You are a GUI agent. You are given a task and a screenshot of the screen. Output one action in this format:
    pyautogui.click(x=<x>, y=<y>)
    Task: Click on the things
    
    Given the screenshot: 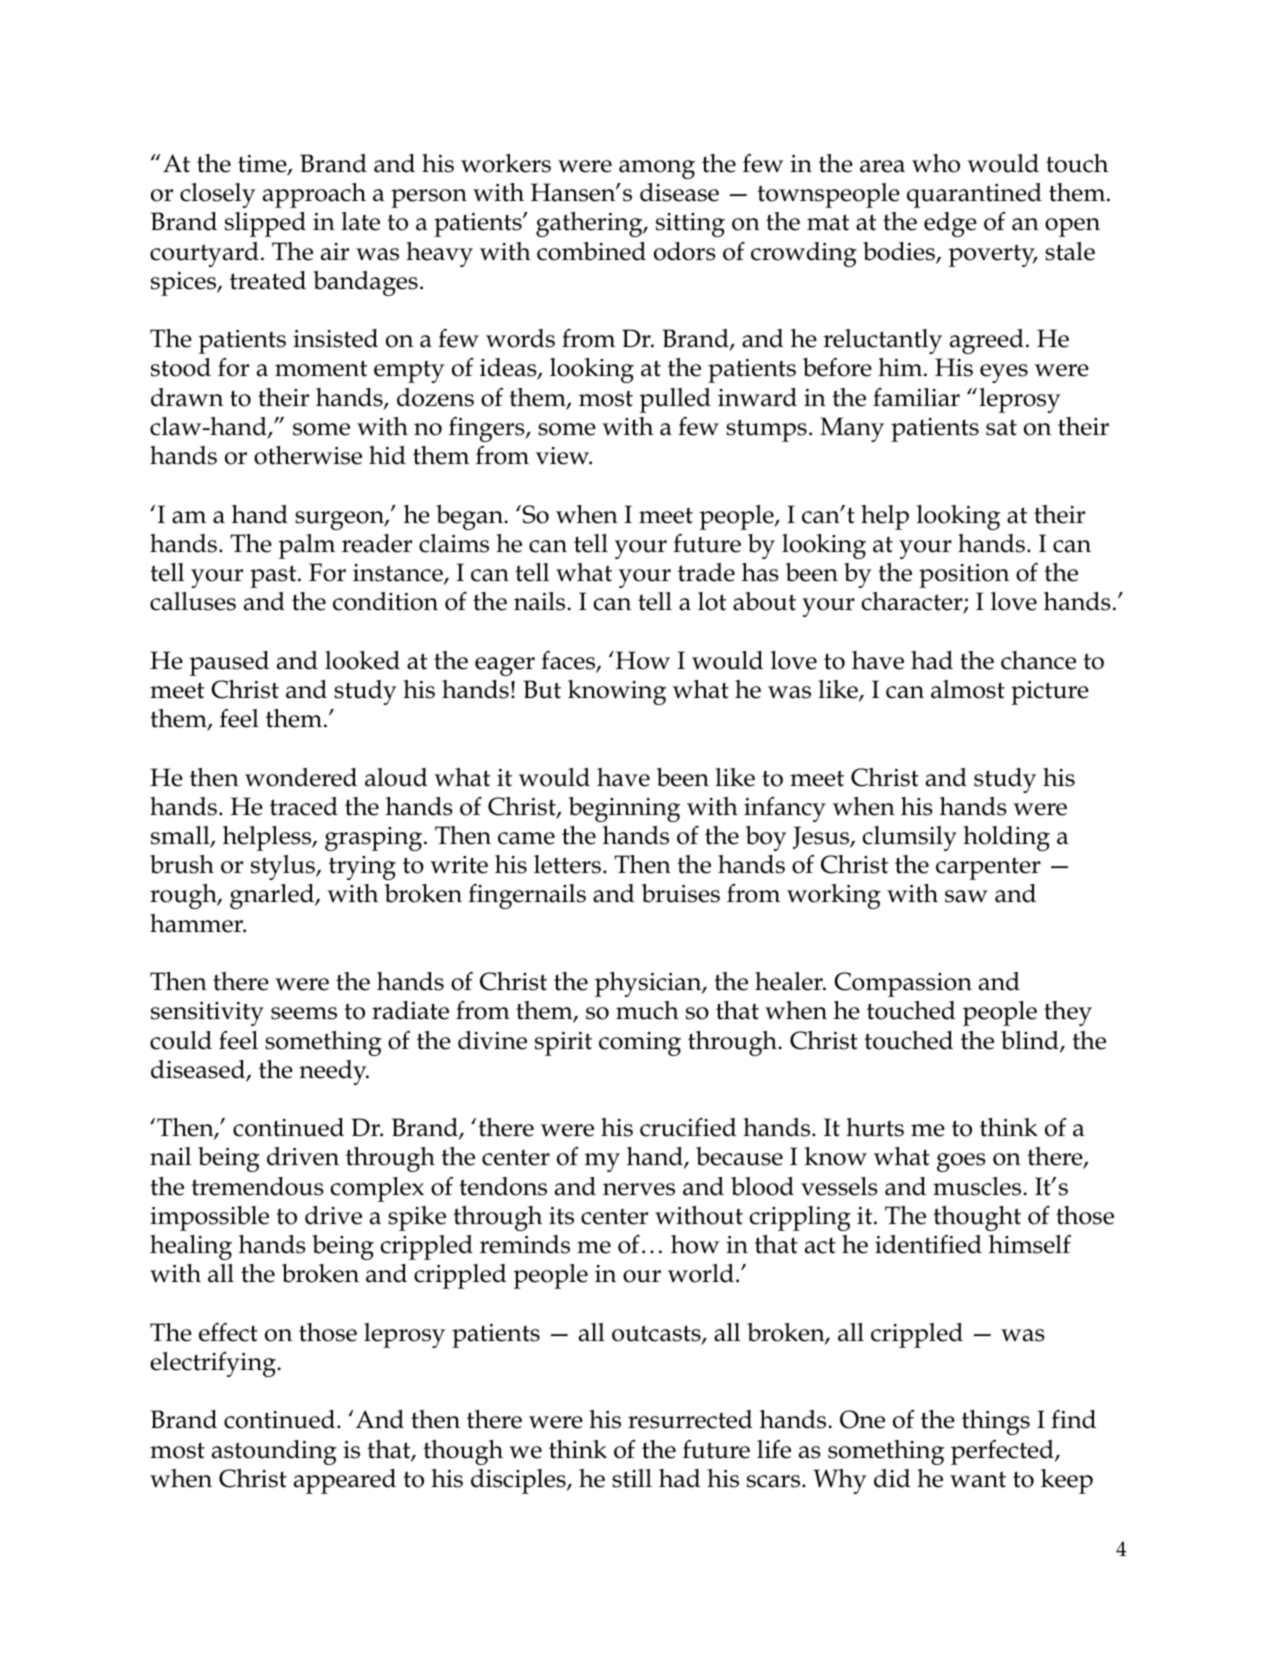 What is the action you would take?
    pyautogui.click(x=996, y=1422)
